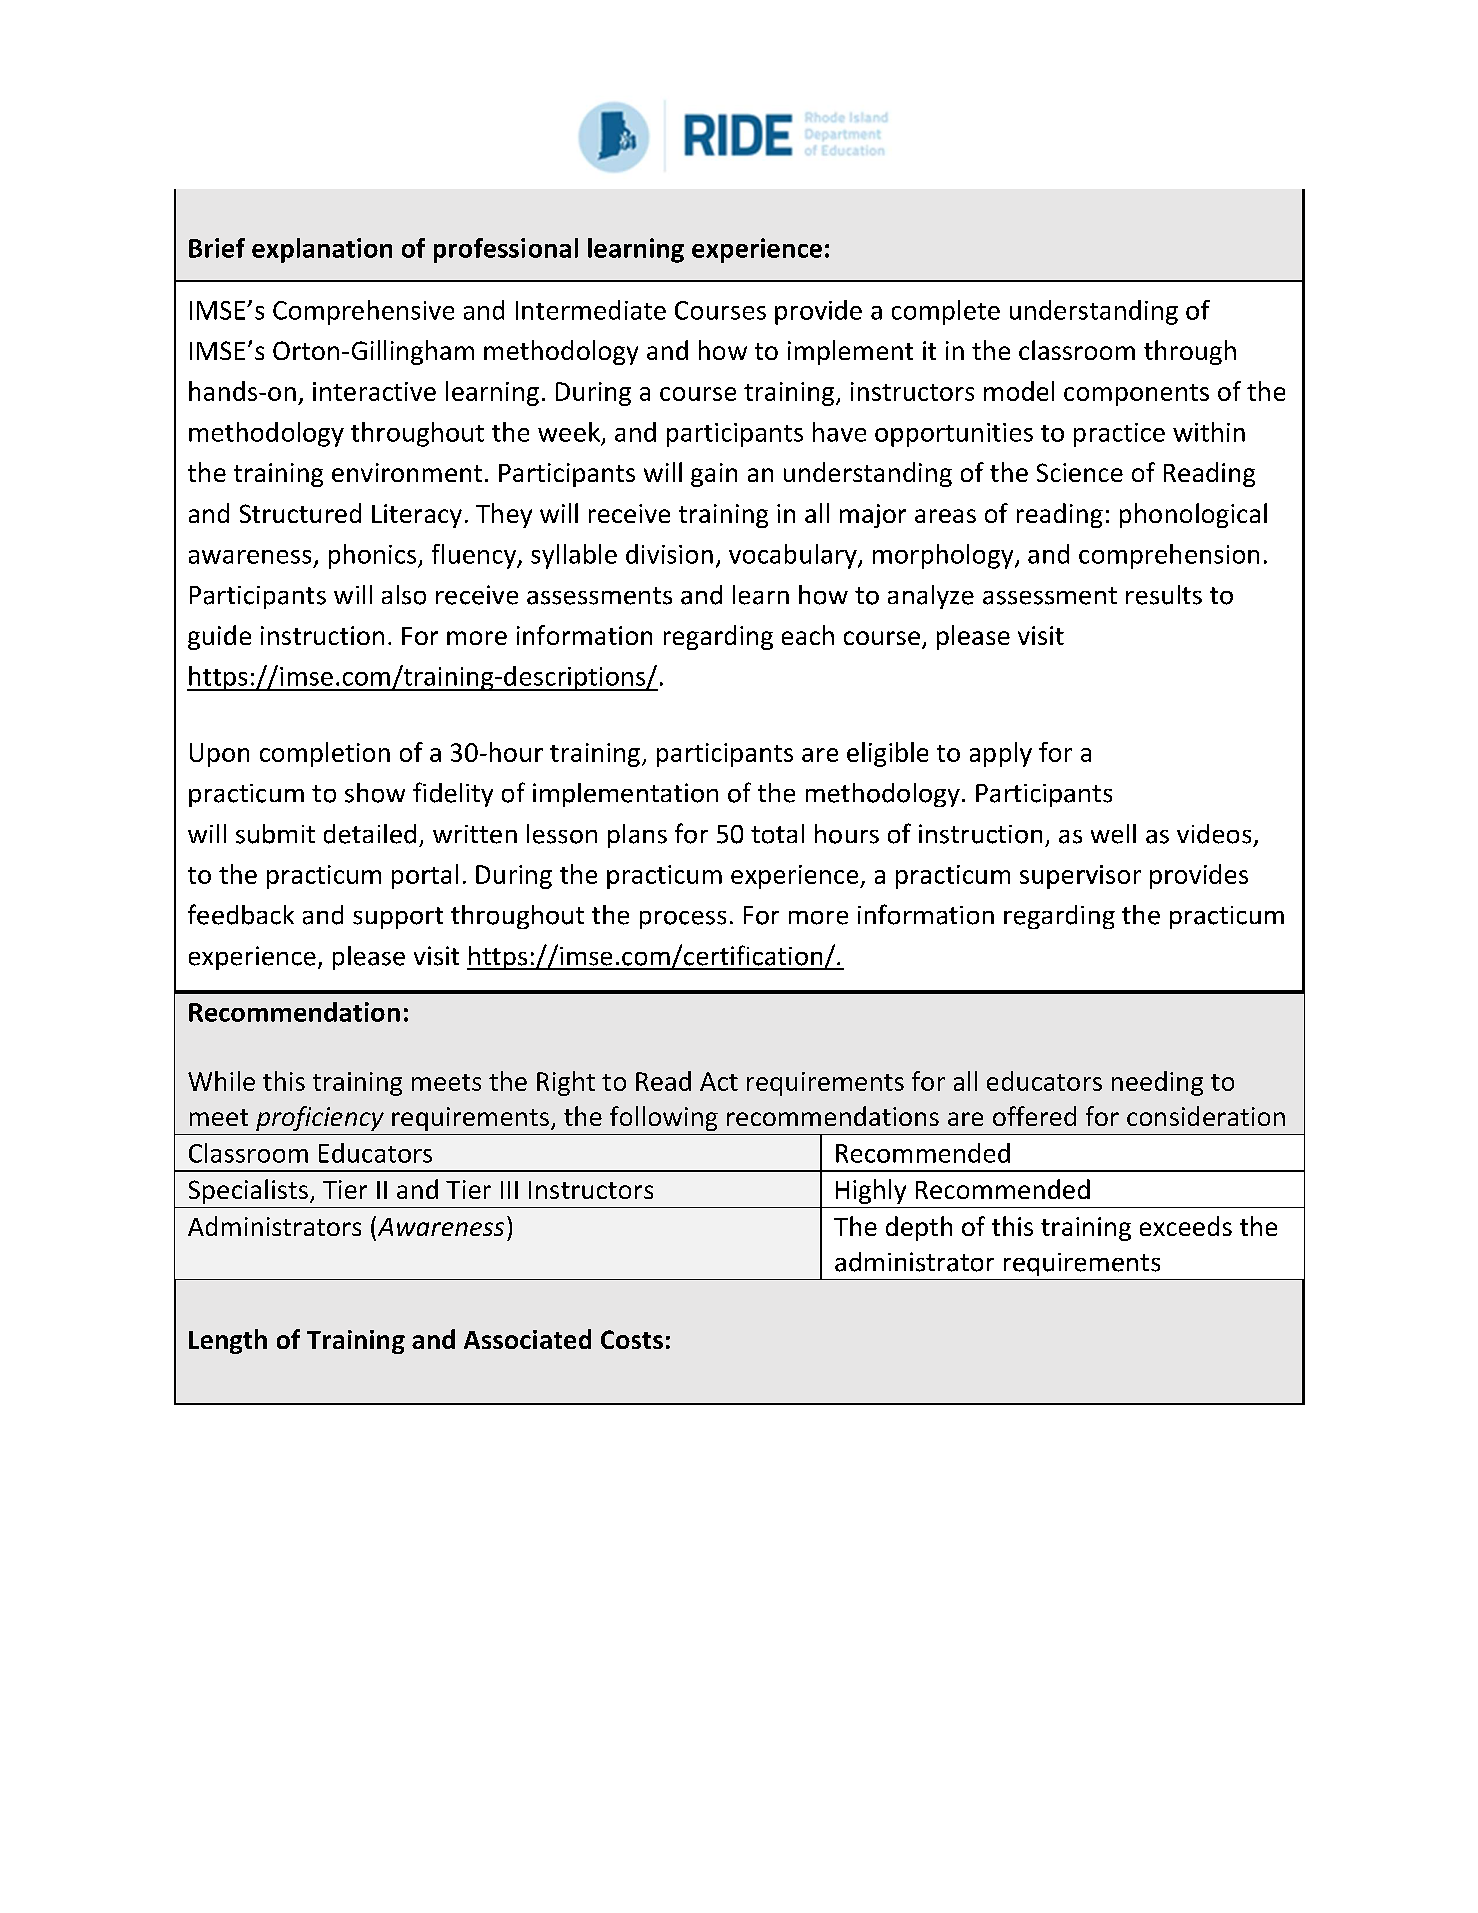 The height and width of the screenshot is (1913, 1478). Describe the element at coordinates (632, 1339) in the screenshot. I see `Costs` at that location.
